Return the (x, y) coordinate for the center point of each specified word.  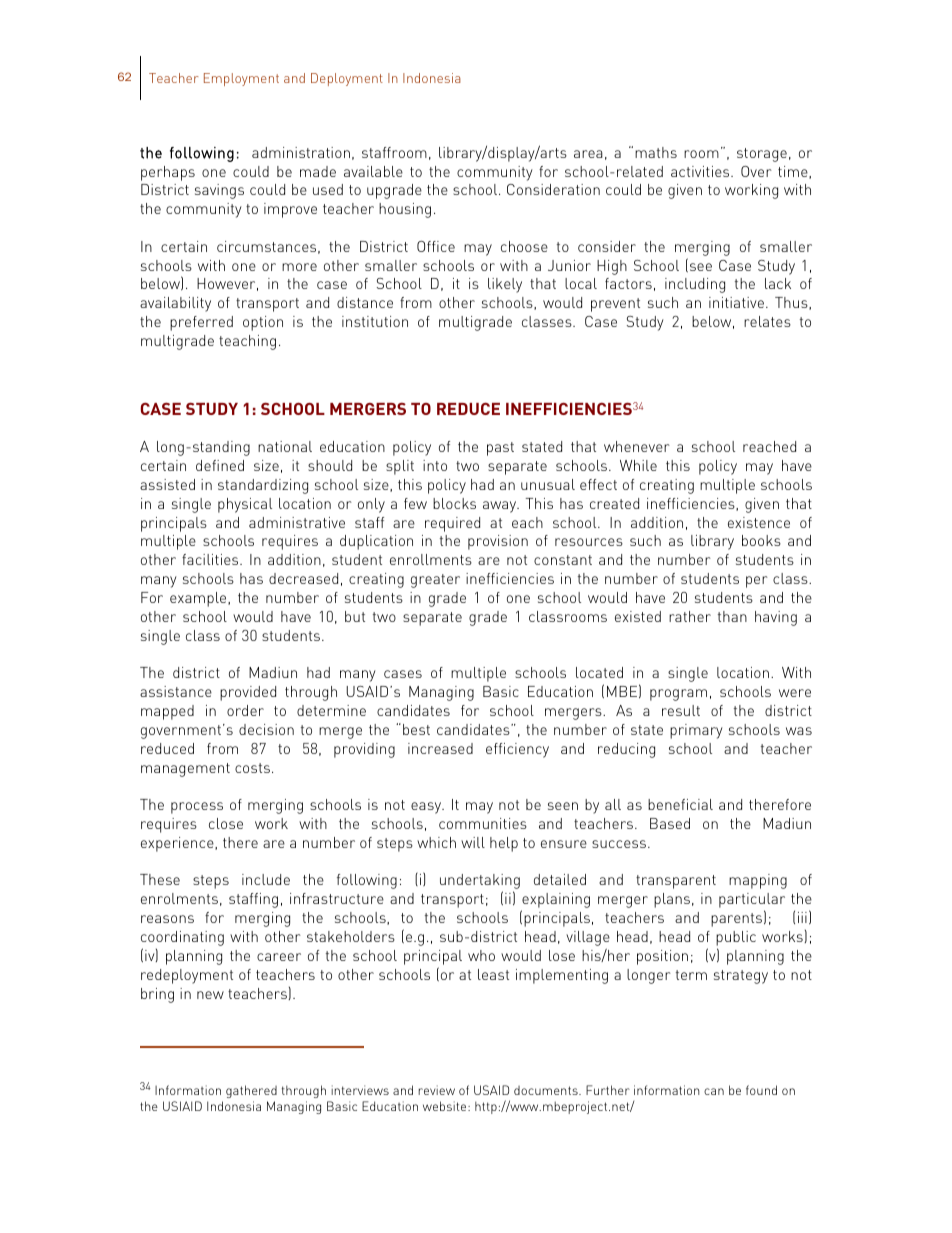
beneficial (680, 804)
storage (762, 155)
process (197, 808)
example (199, 599)
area (588, 154)
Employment (241, 79)
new (210, 995)
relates (767, 321)
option (263, 323)
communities (483, 823)
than (732, 616)
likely (505, 285)
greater (435, 581)
